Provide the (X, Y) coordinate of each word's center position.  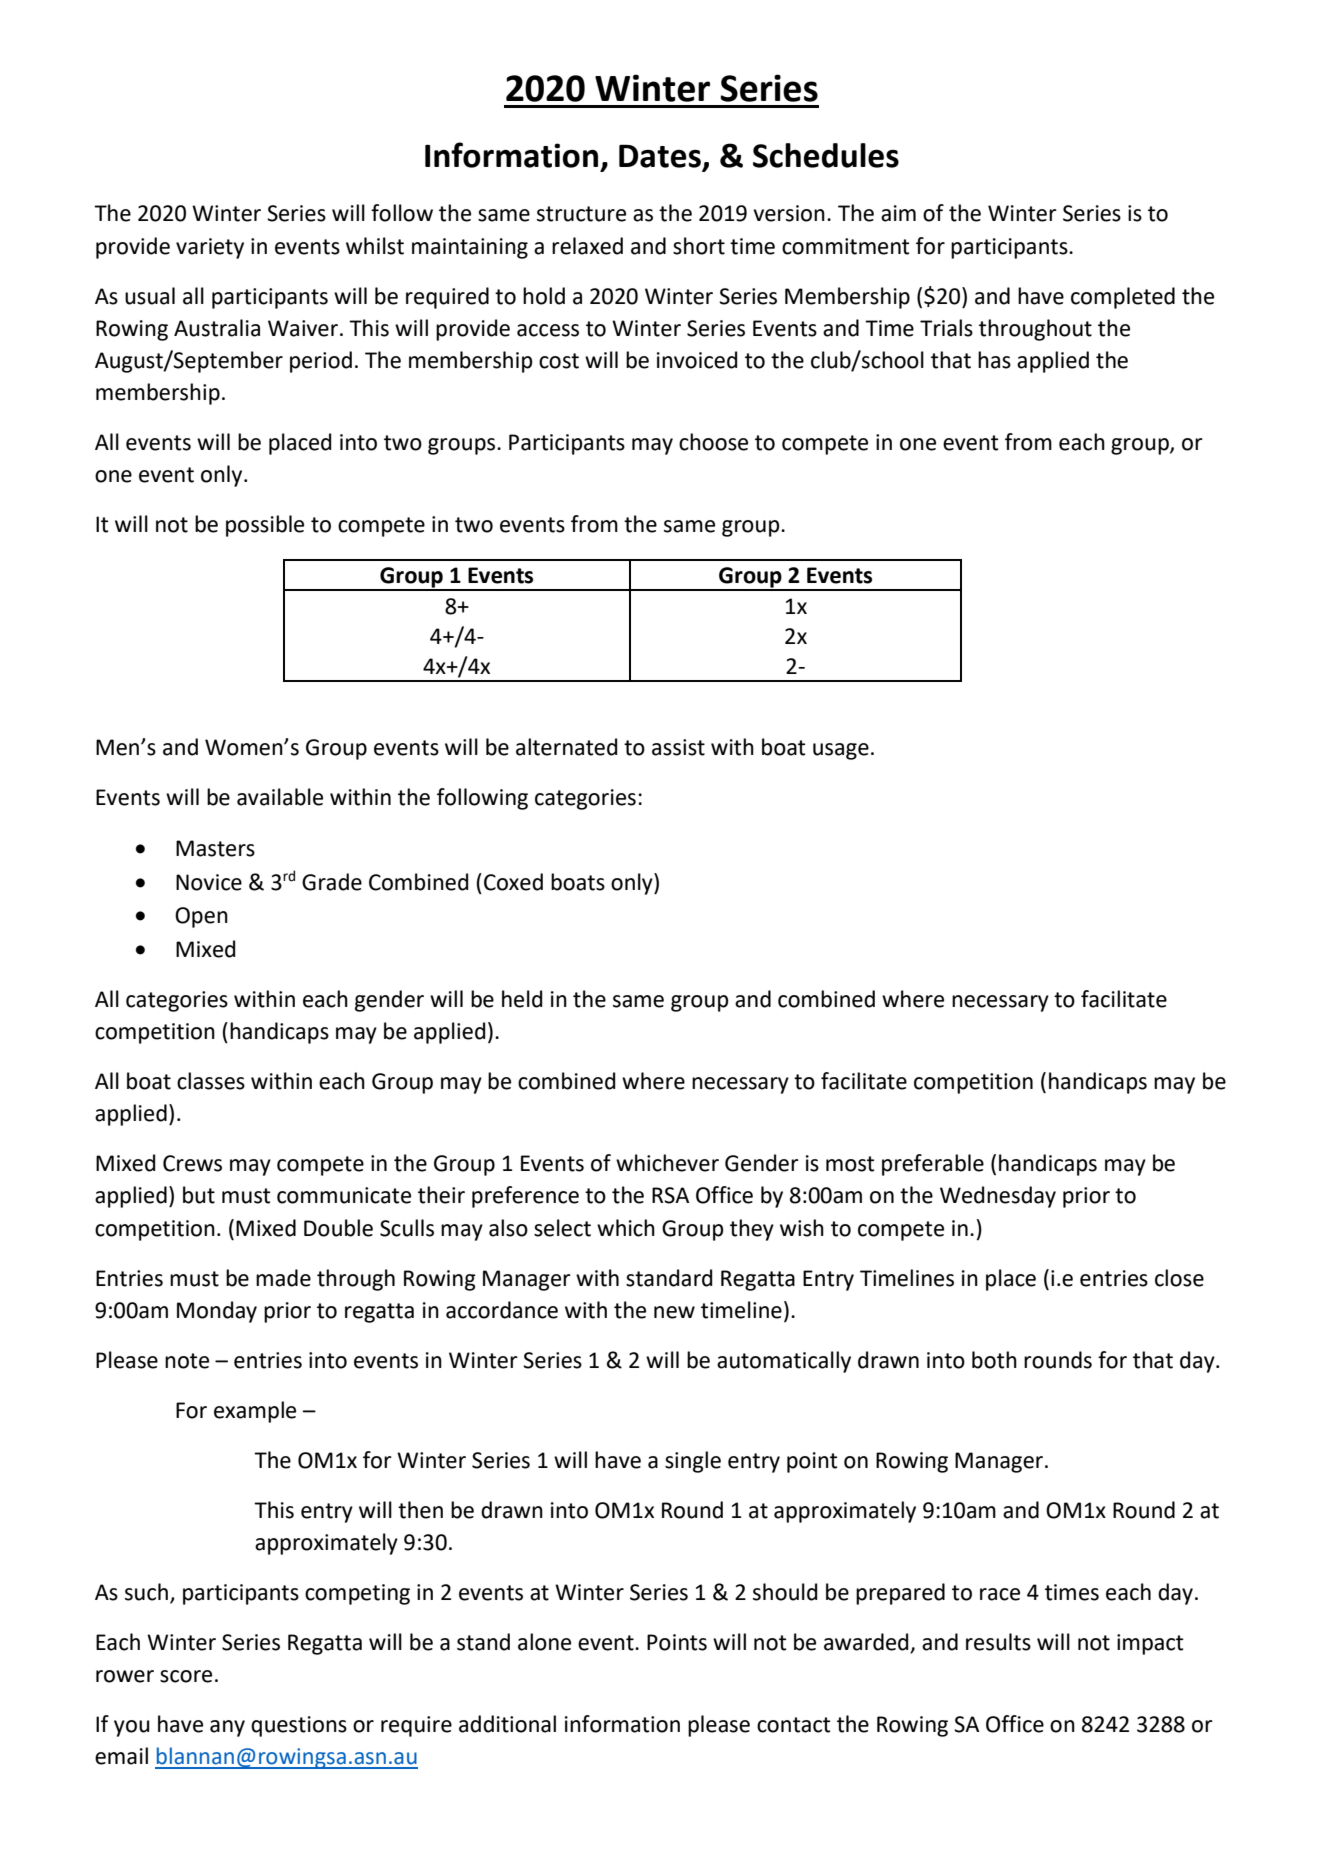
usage (841, 751)
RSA (670, 1195)
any (227, 1728)
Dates (661, 157)
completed (1123, 298)
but (199, 1195)
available (280, 797)
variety (210, 248)
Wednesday (998, 1197)
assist (678, 747)
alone (544, 1642)
